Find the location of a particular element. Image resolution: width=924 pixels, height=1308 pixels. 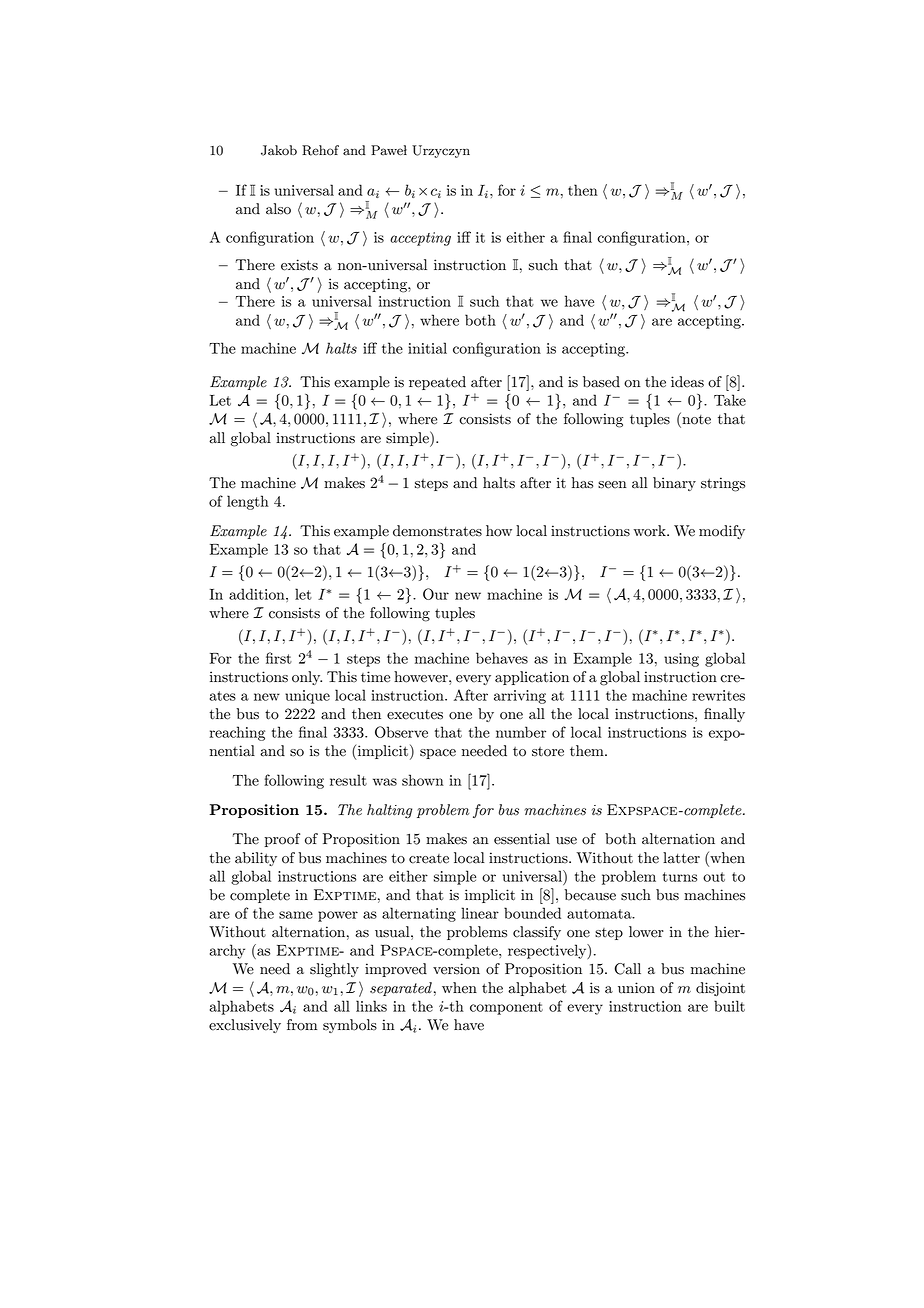

initial is located at coordinates (427, 348).
